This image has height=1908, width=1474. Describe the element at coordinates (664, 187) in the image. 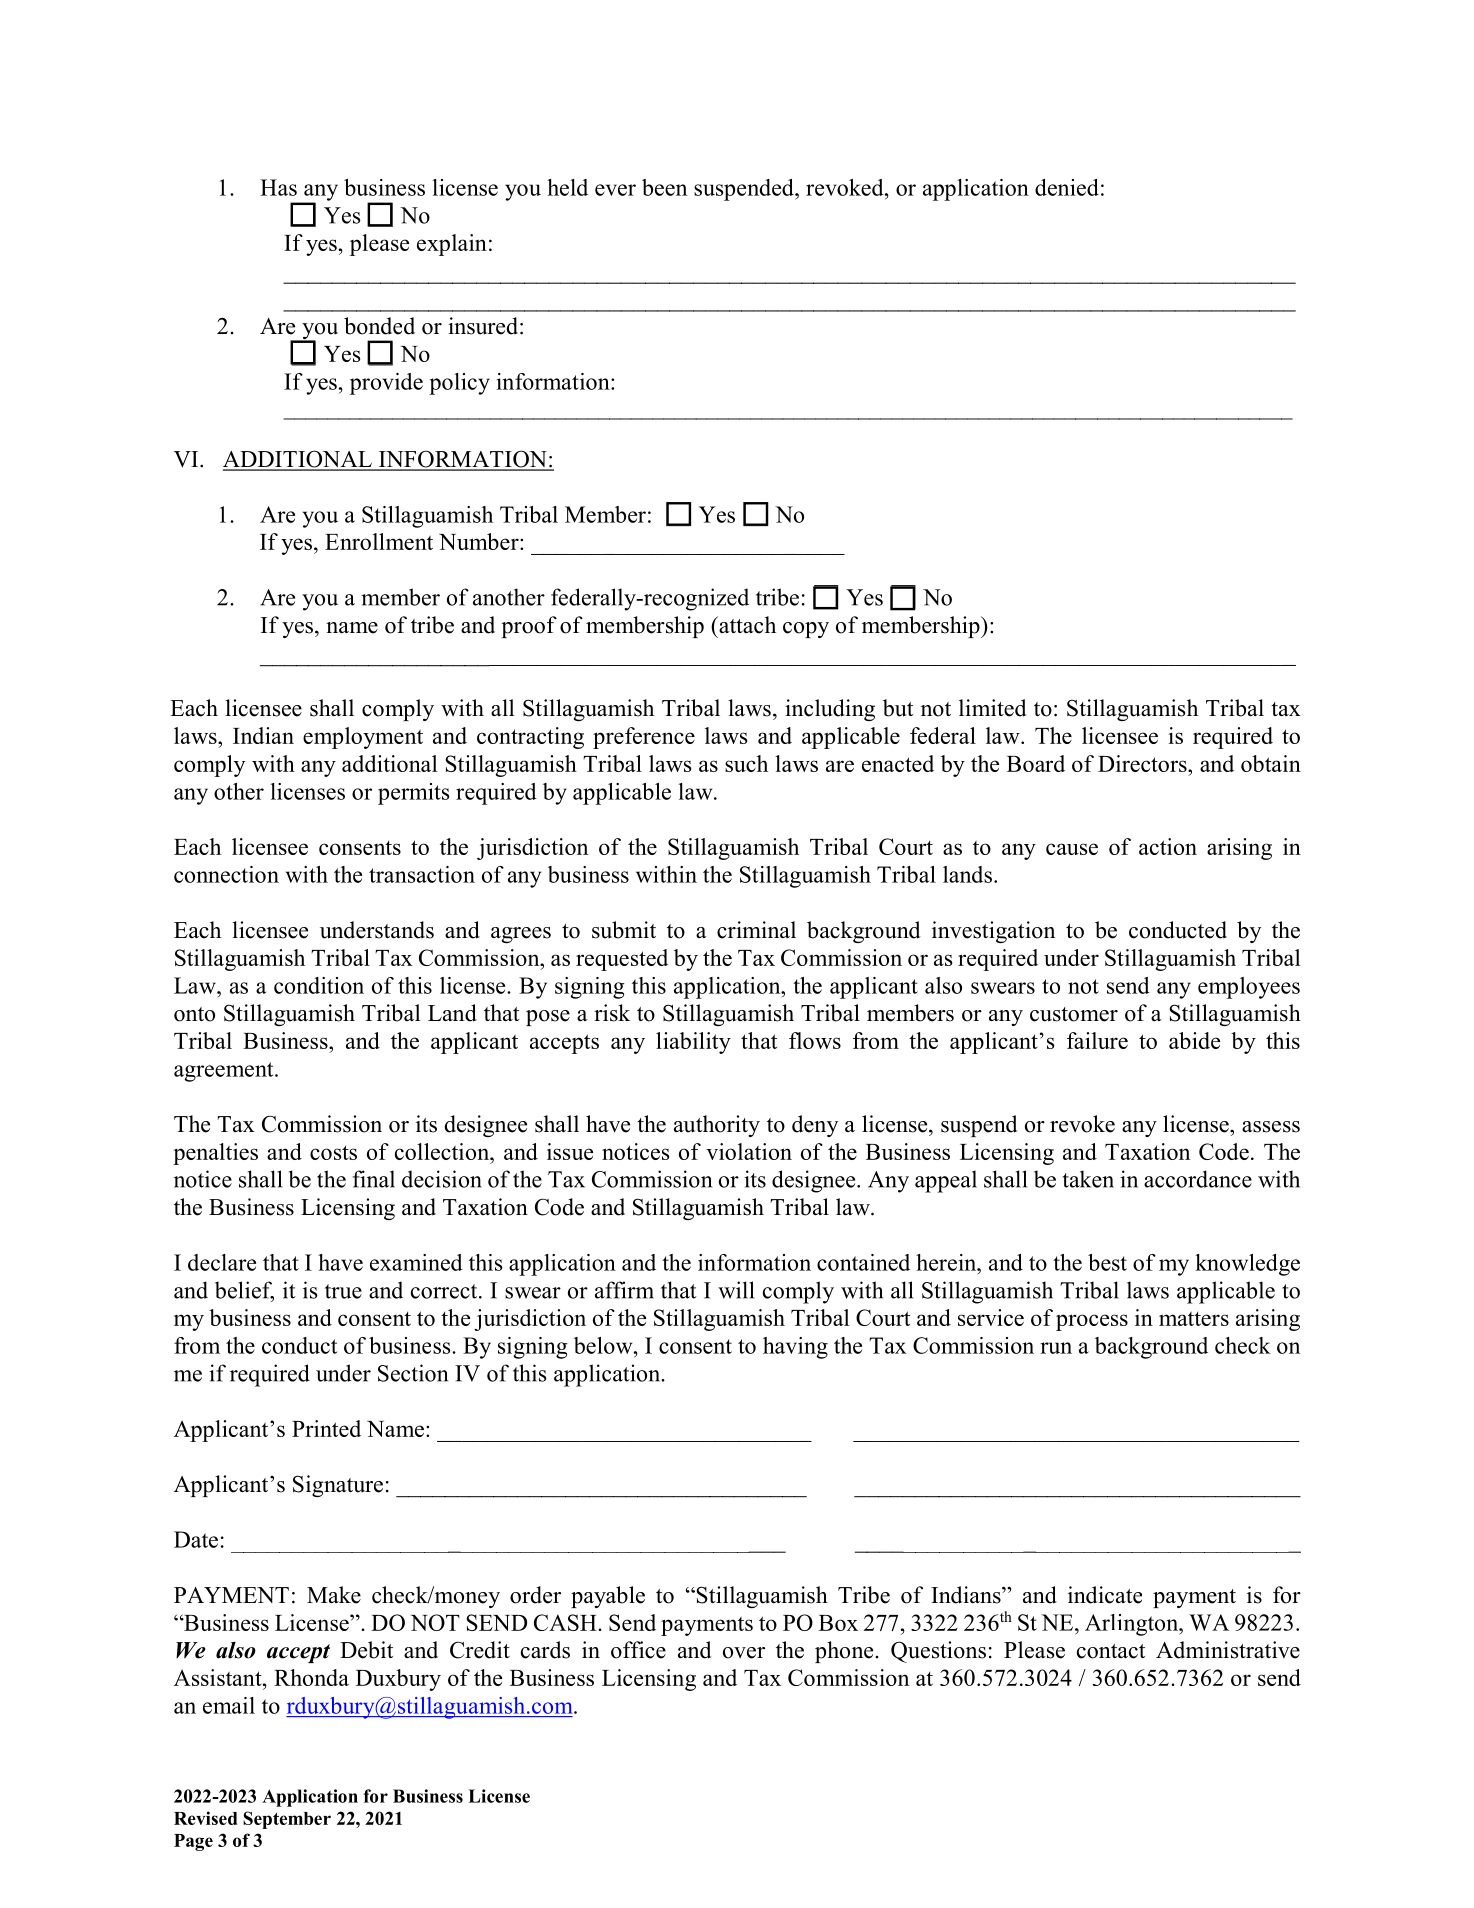

I see `been` at that location.
